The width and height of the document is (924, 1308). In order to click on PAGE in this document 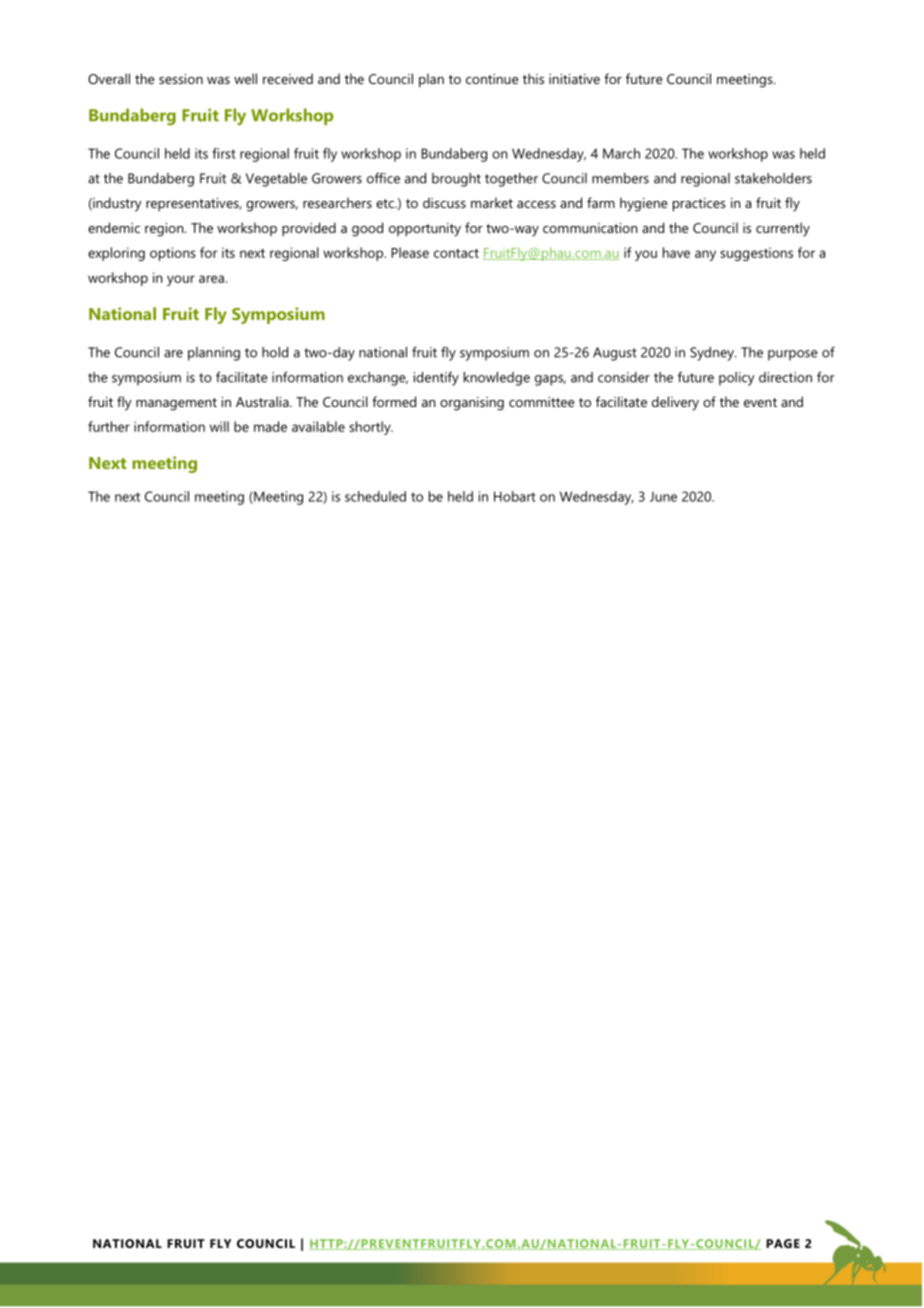, I will do `click(783, 1243)`.
